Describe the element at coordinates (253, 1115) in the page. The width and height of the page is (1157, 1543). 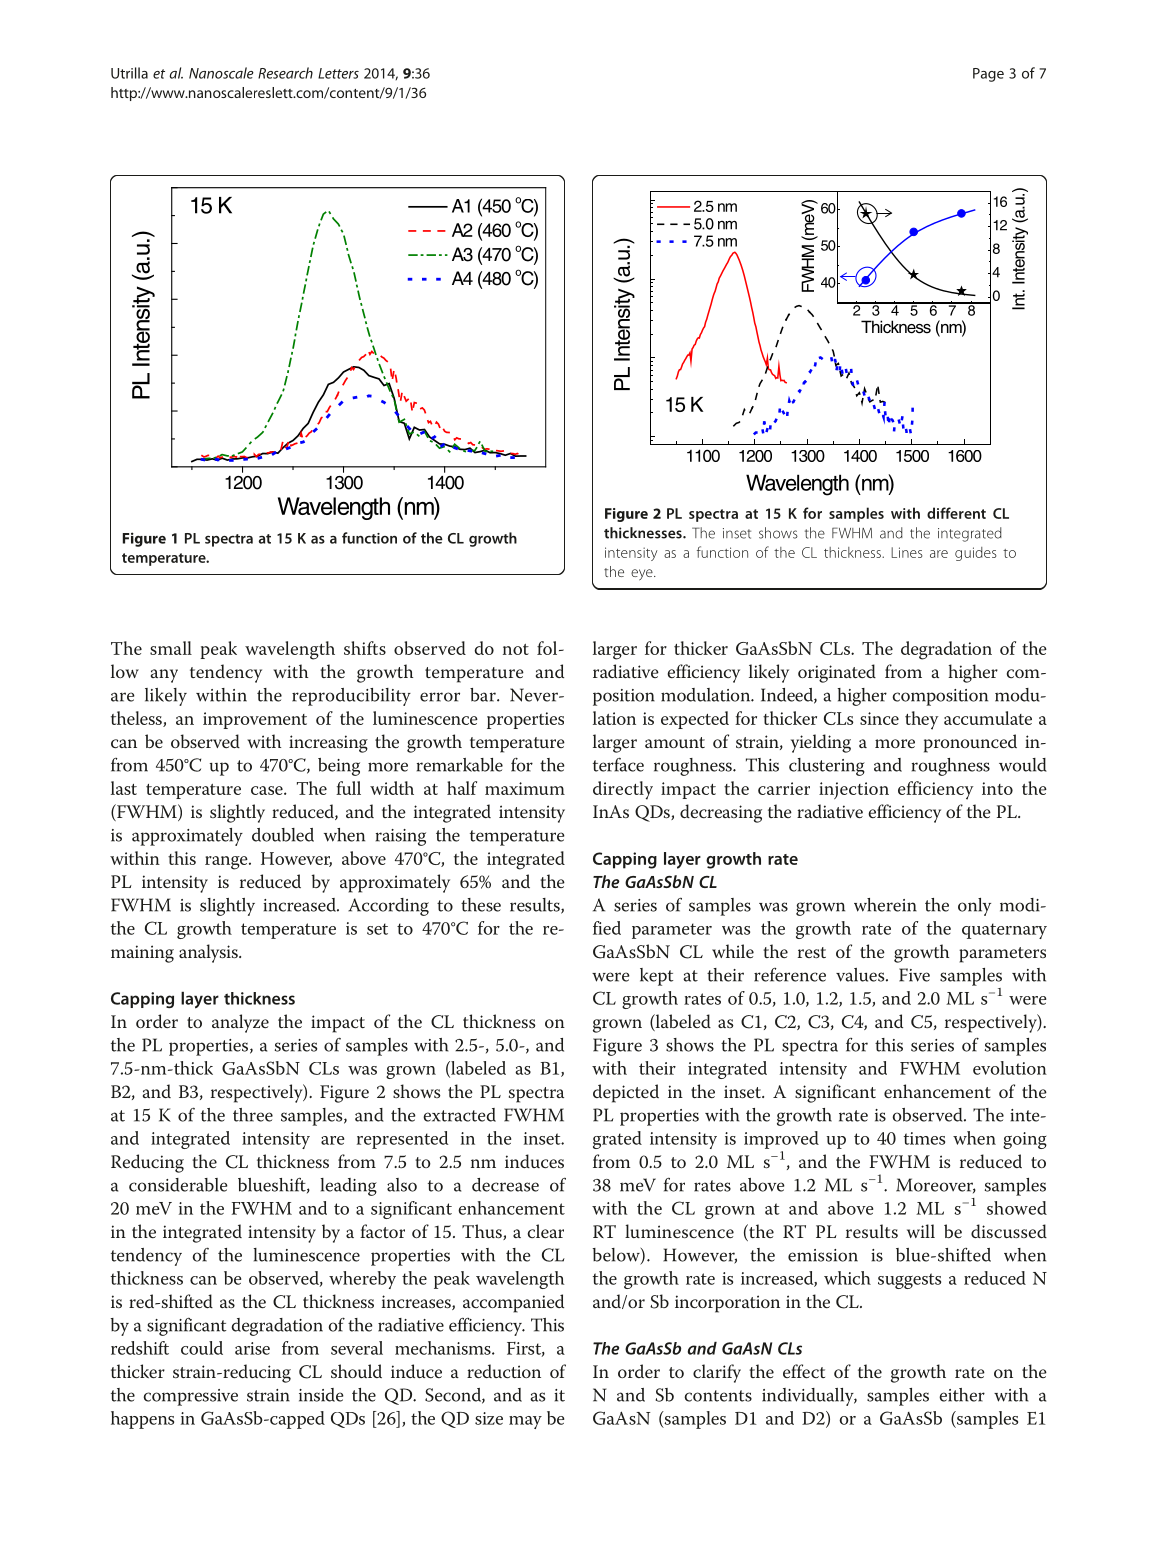
I see `three` at that location.
